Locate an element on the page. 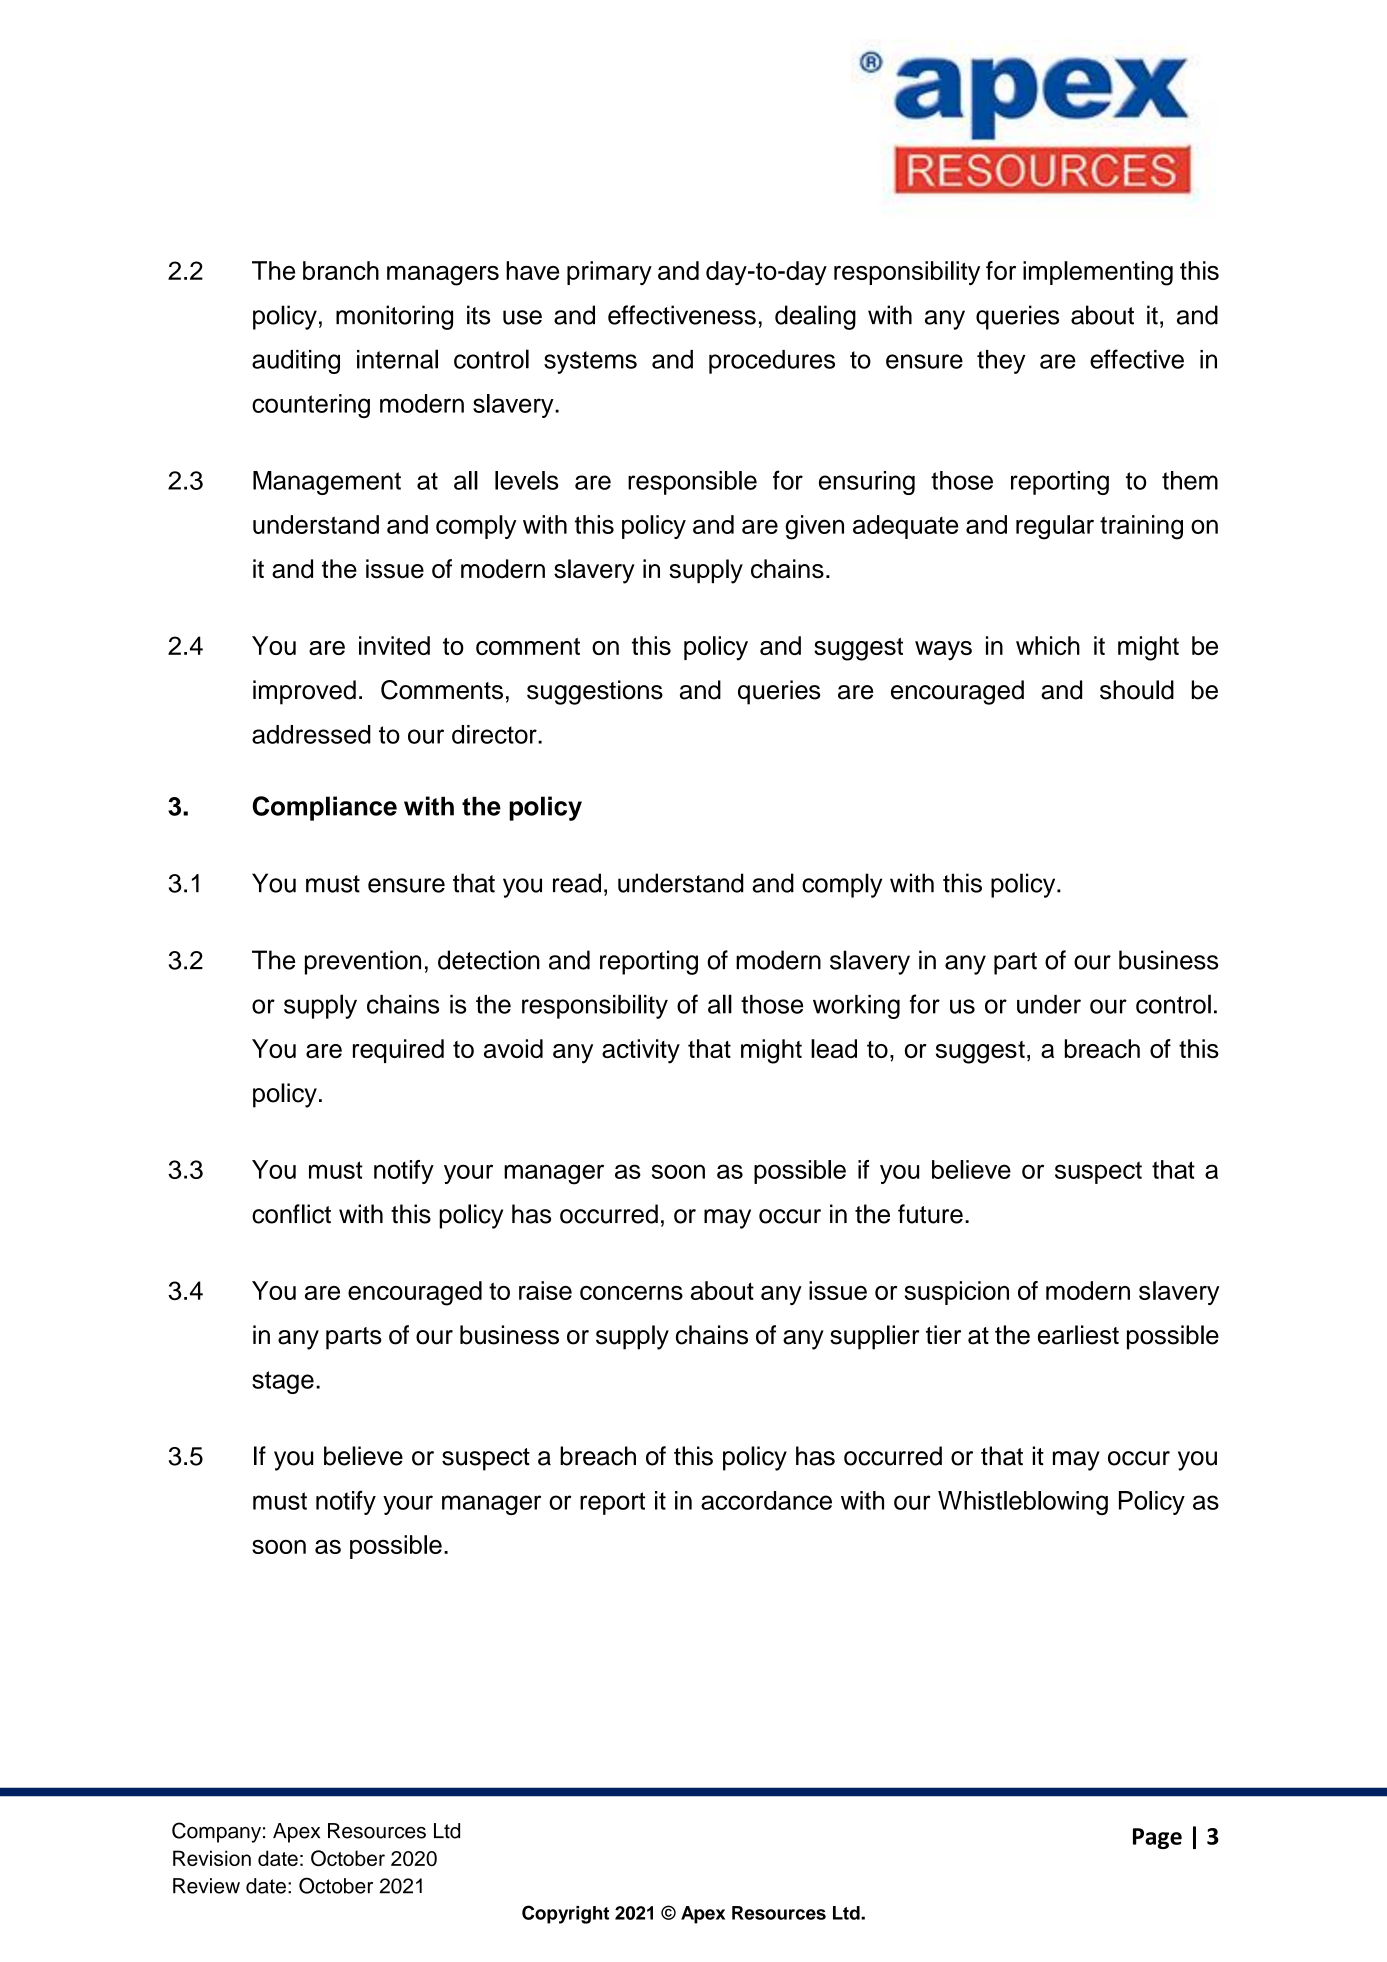 The height and width of the document is (1962, 1387). implementing is located at coordinates (1098, 273).
